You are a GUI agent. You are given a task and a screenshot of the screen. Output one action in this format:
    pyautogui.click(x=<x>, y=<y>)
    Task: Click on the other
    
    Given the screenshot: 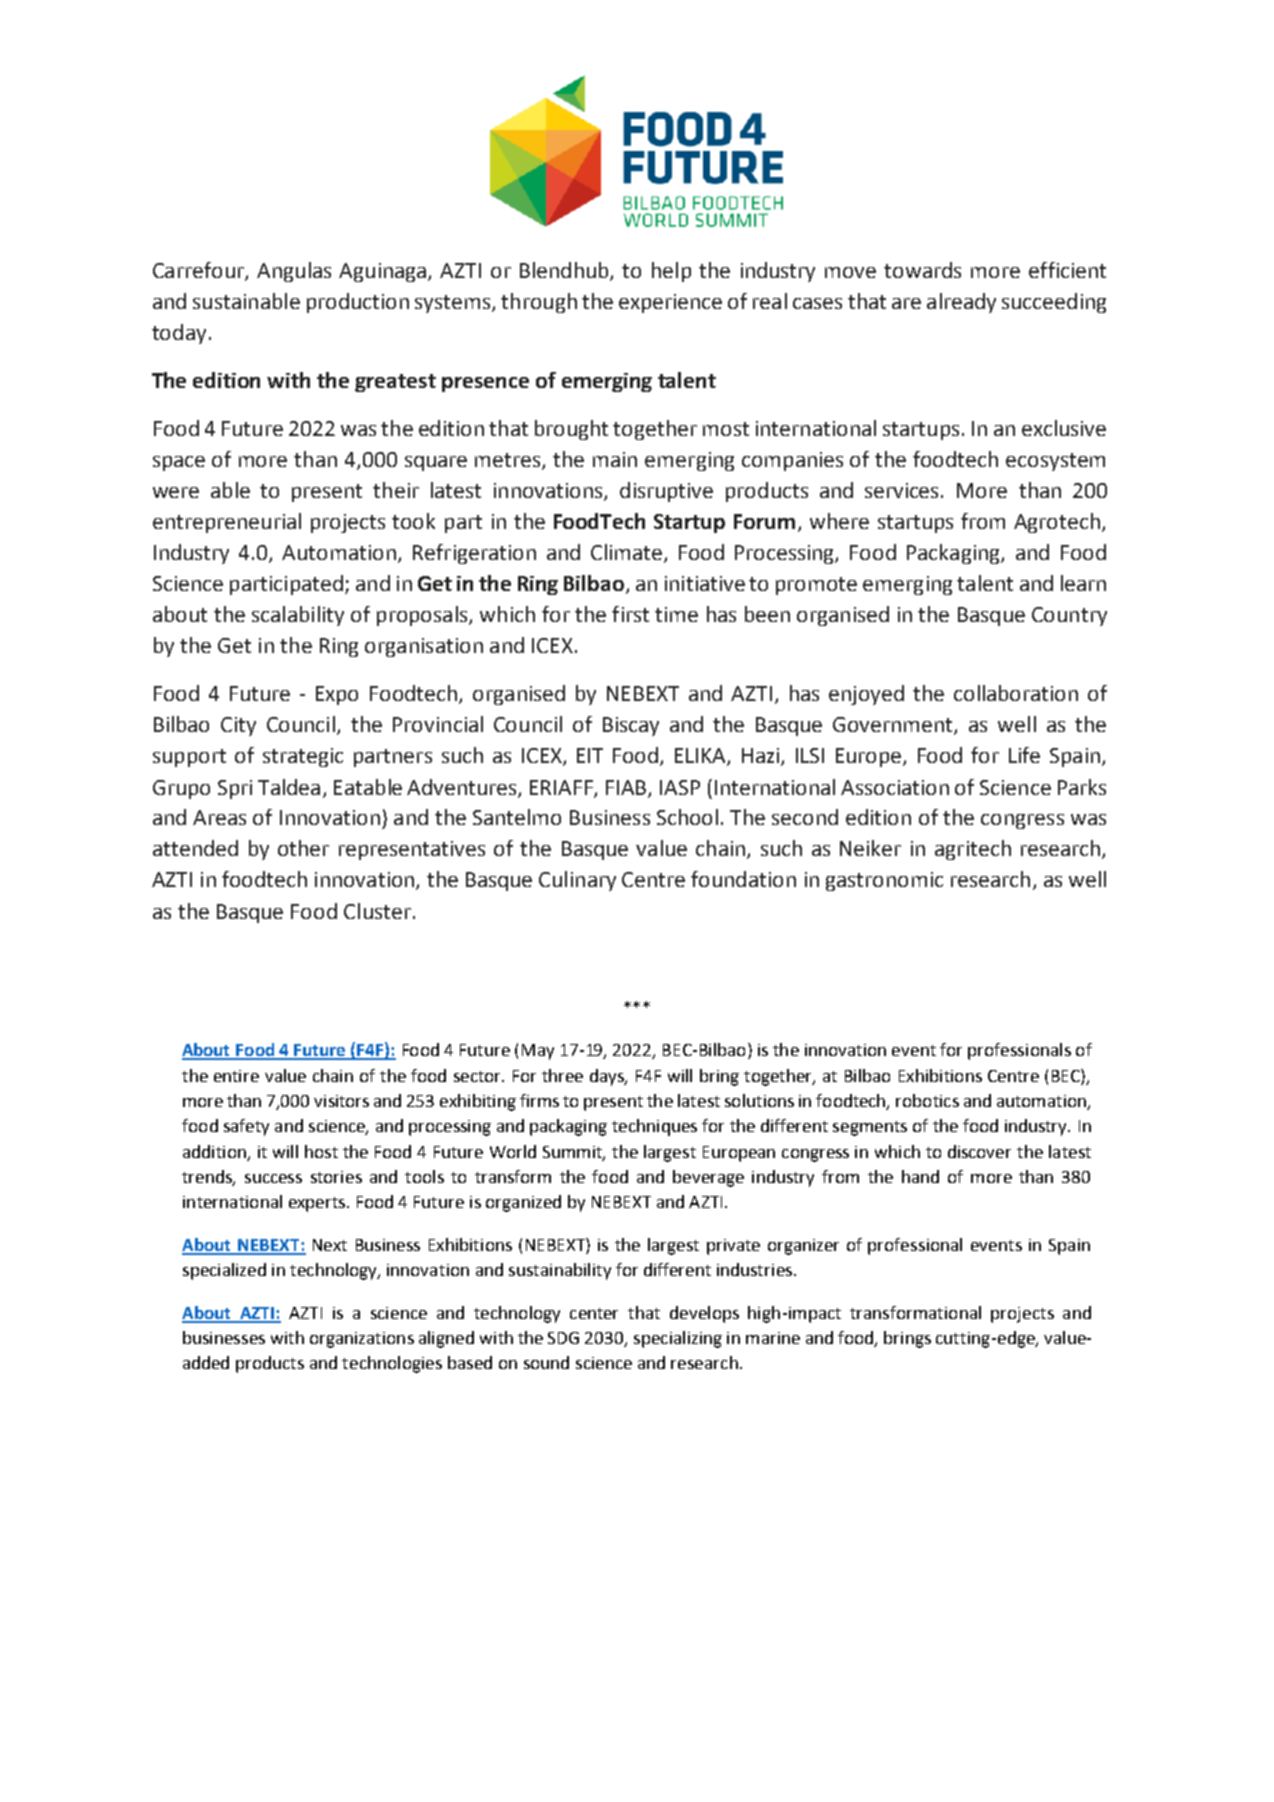 What is the action you would take?
    pyautogui.click(x=303, y=848)
